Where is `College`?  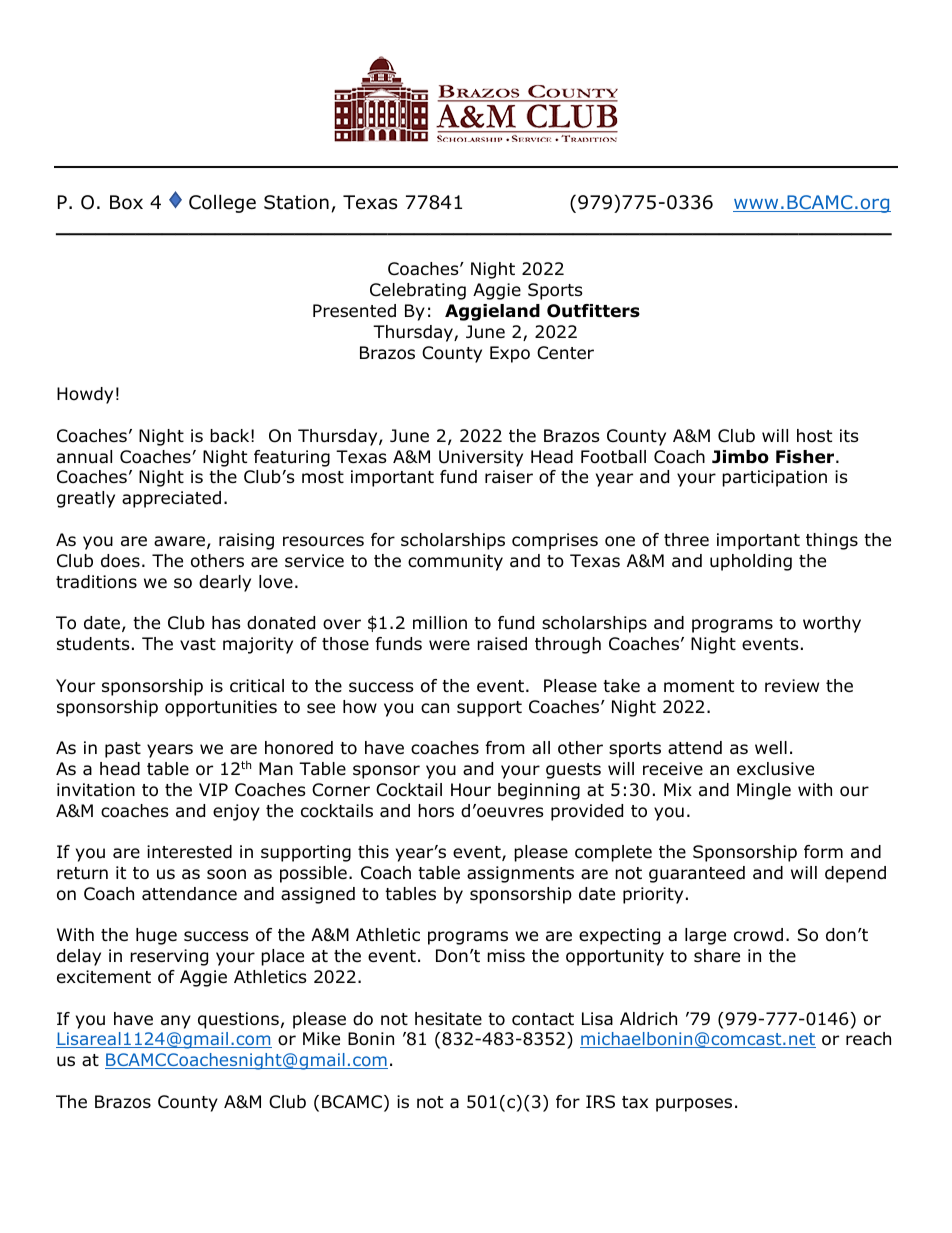 College is located at coordinates (222, 203).
